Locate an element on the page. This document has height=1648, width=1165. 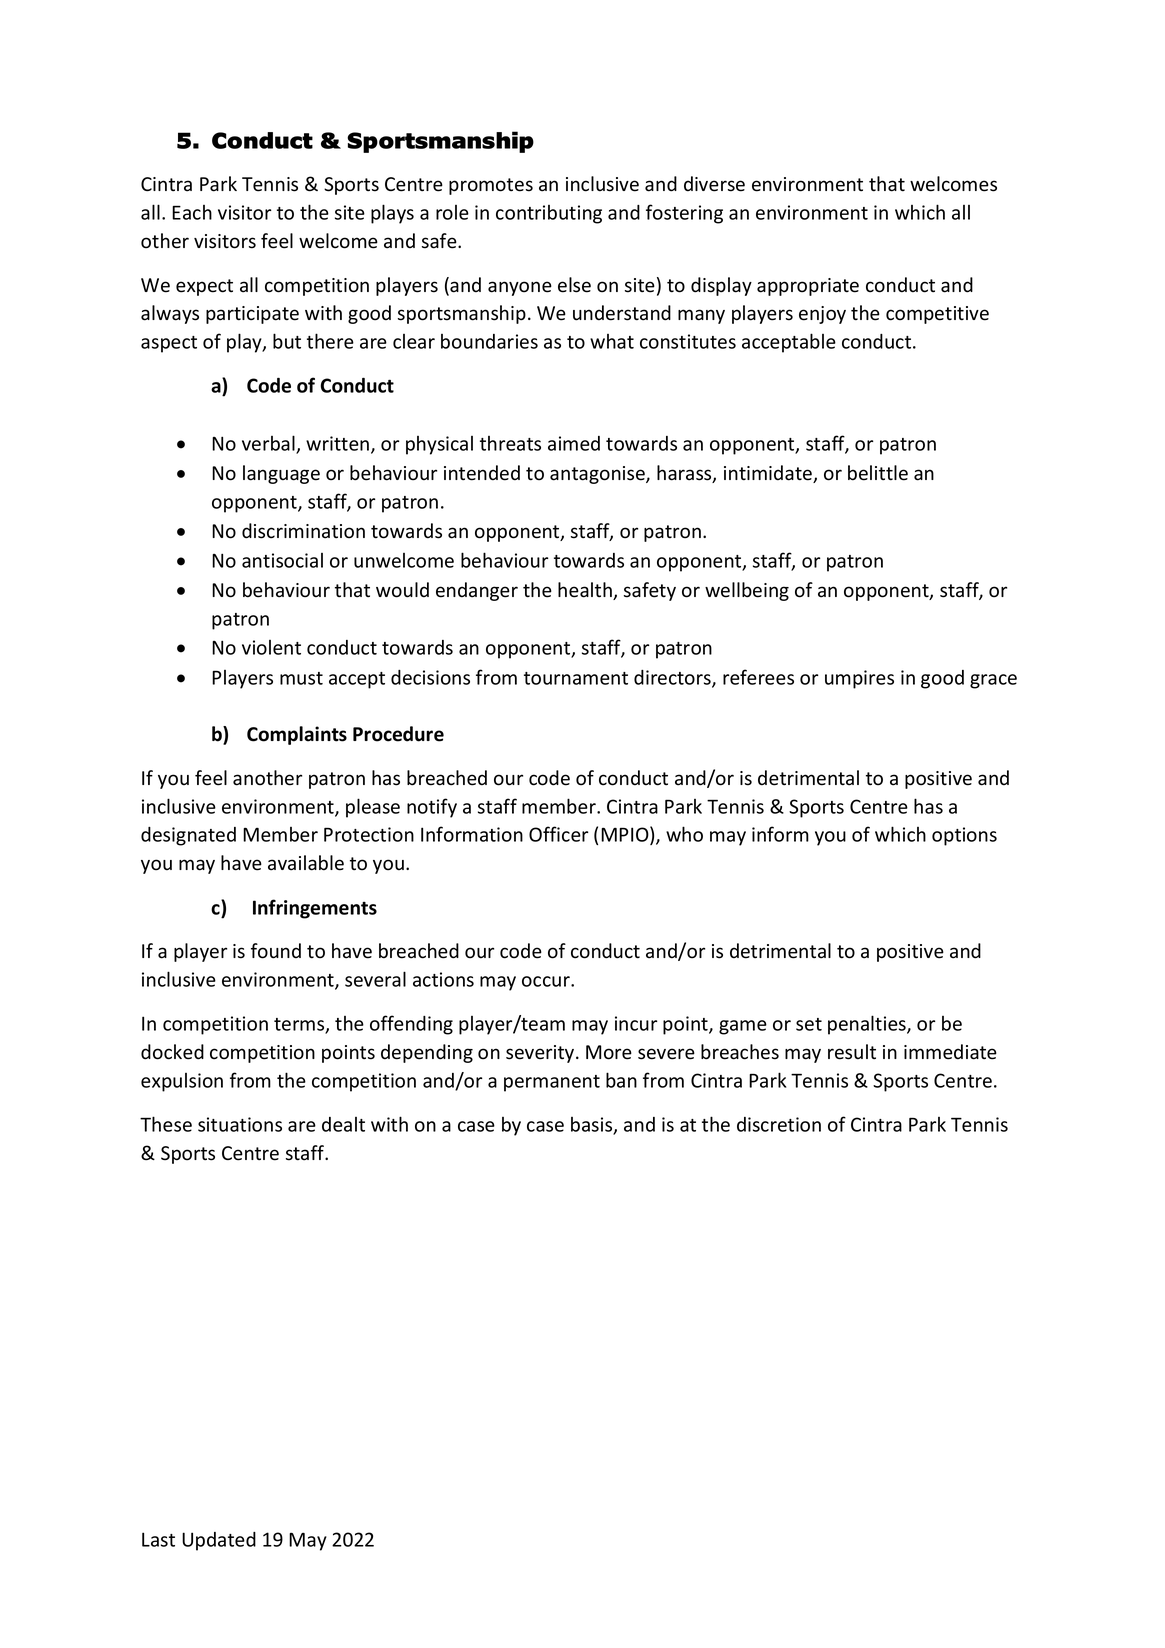
expect is located at coordinates (204, 287).
